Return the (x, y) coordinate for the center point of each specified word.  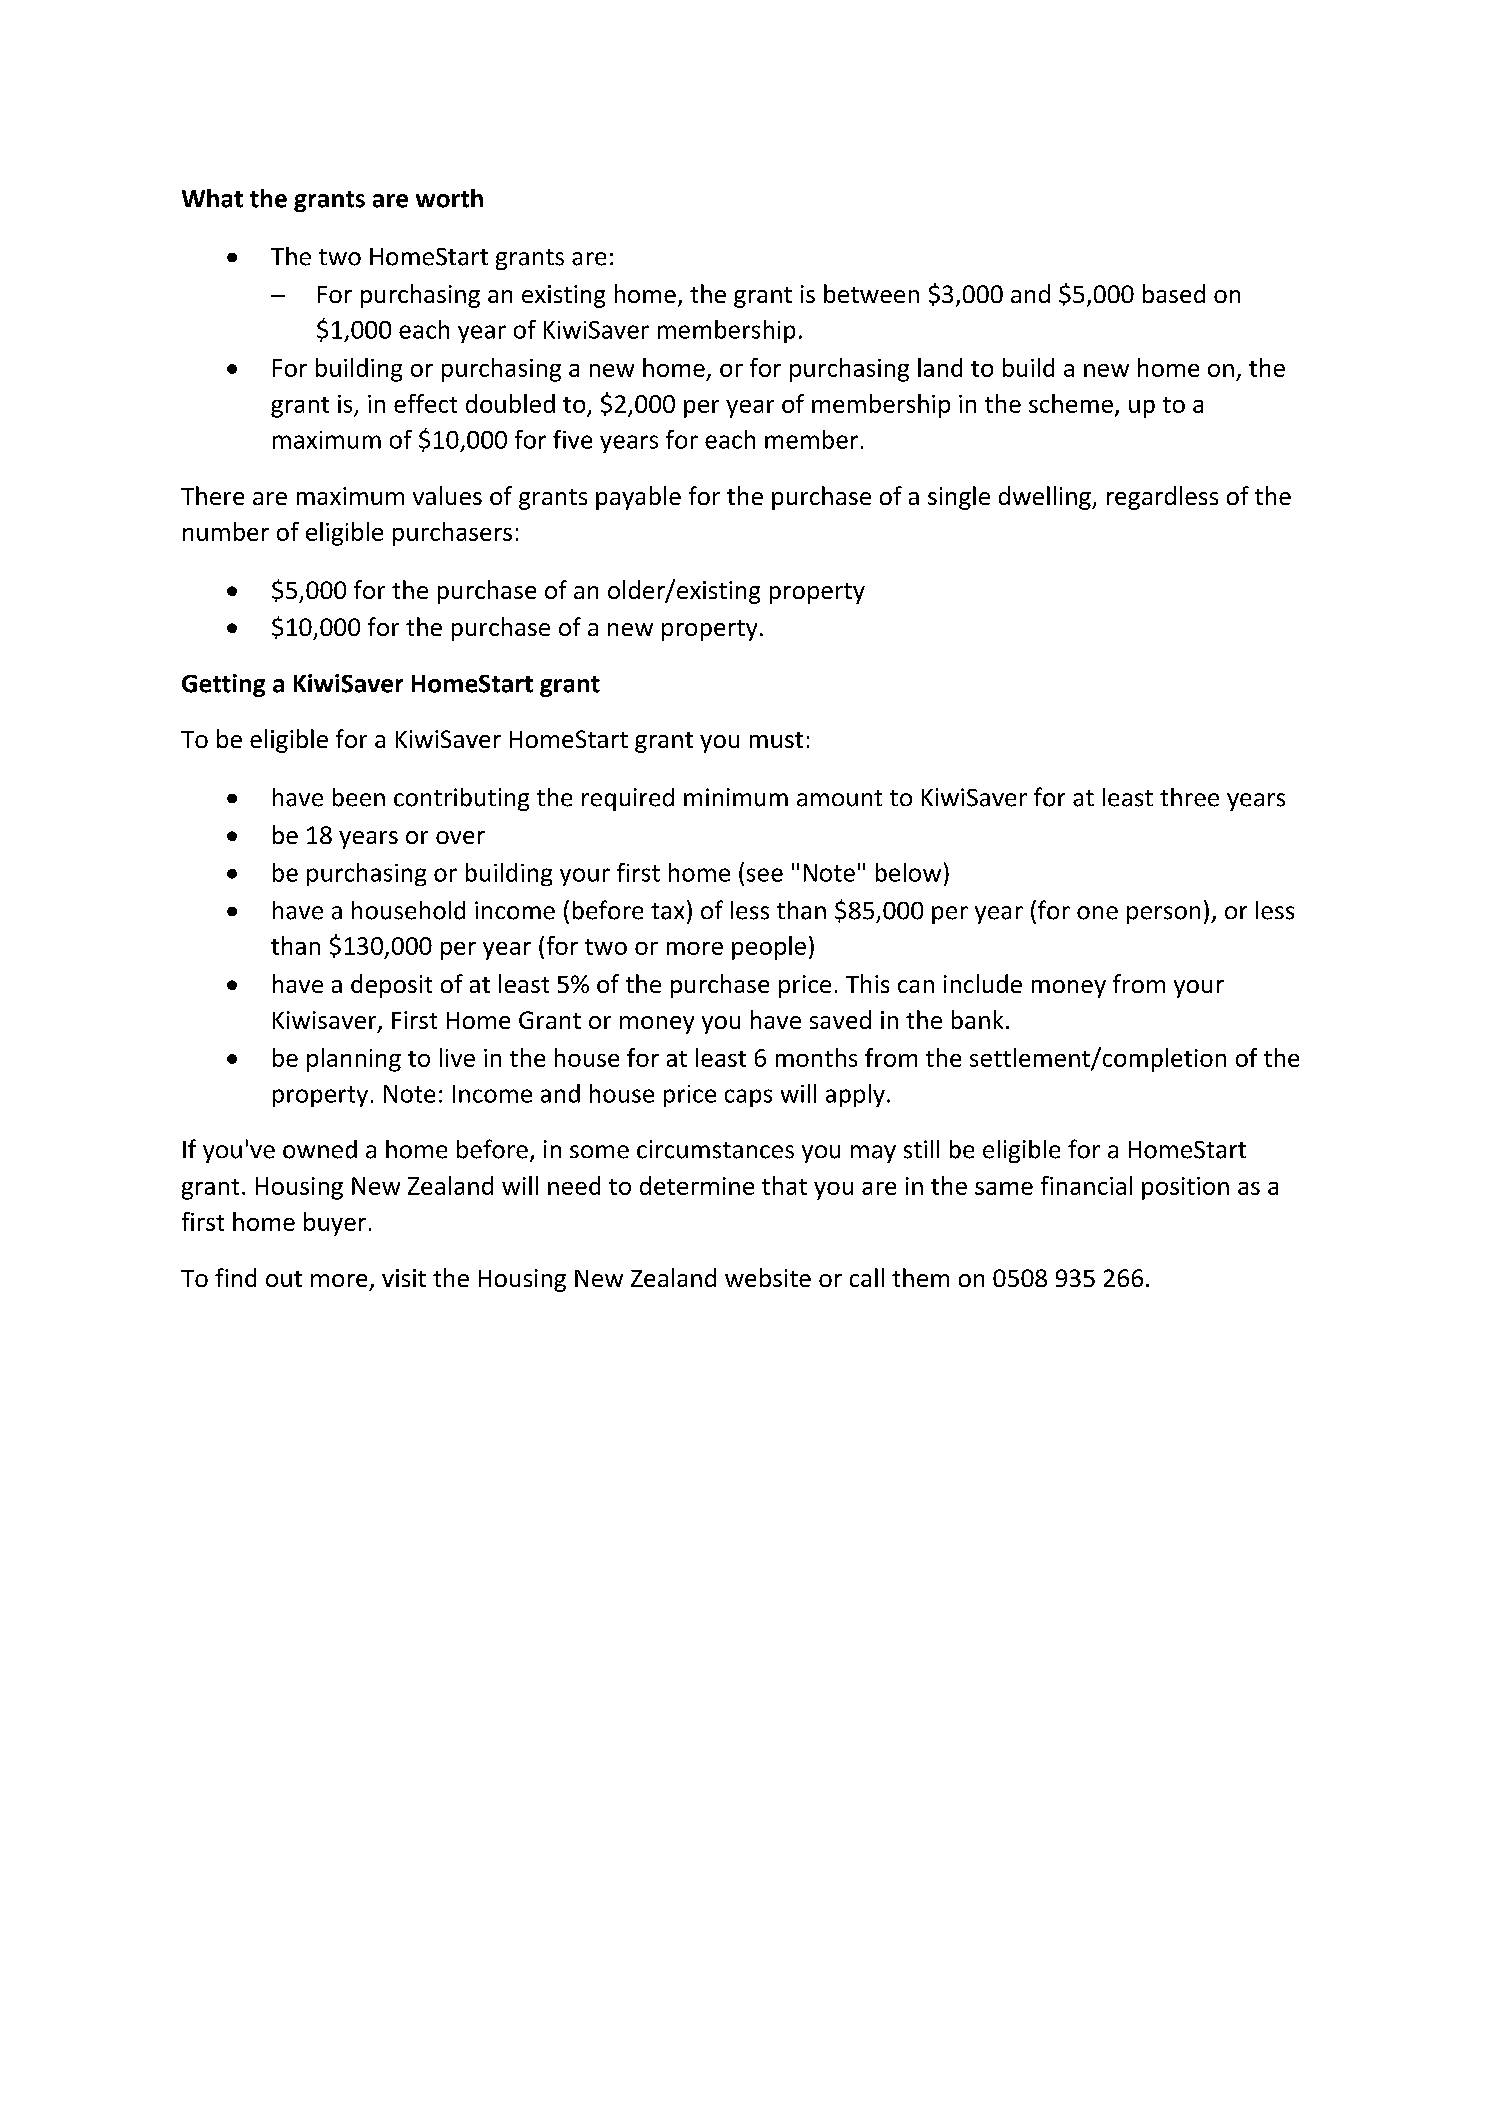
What (212, 198)
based (1174, 293)
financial (1086, 1185)
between (871, 293)
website (768, 1277)
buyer (335, 1224)
